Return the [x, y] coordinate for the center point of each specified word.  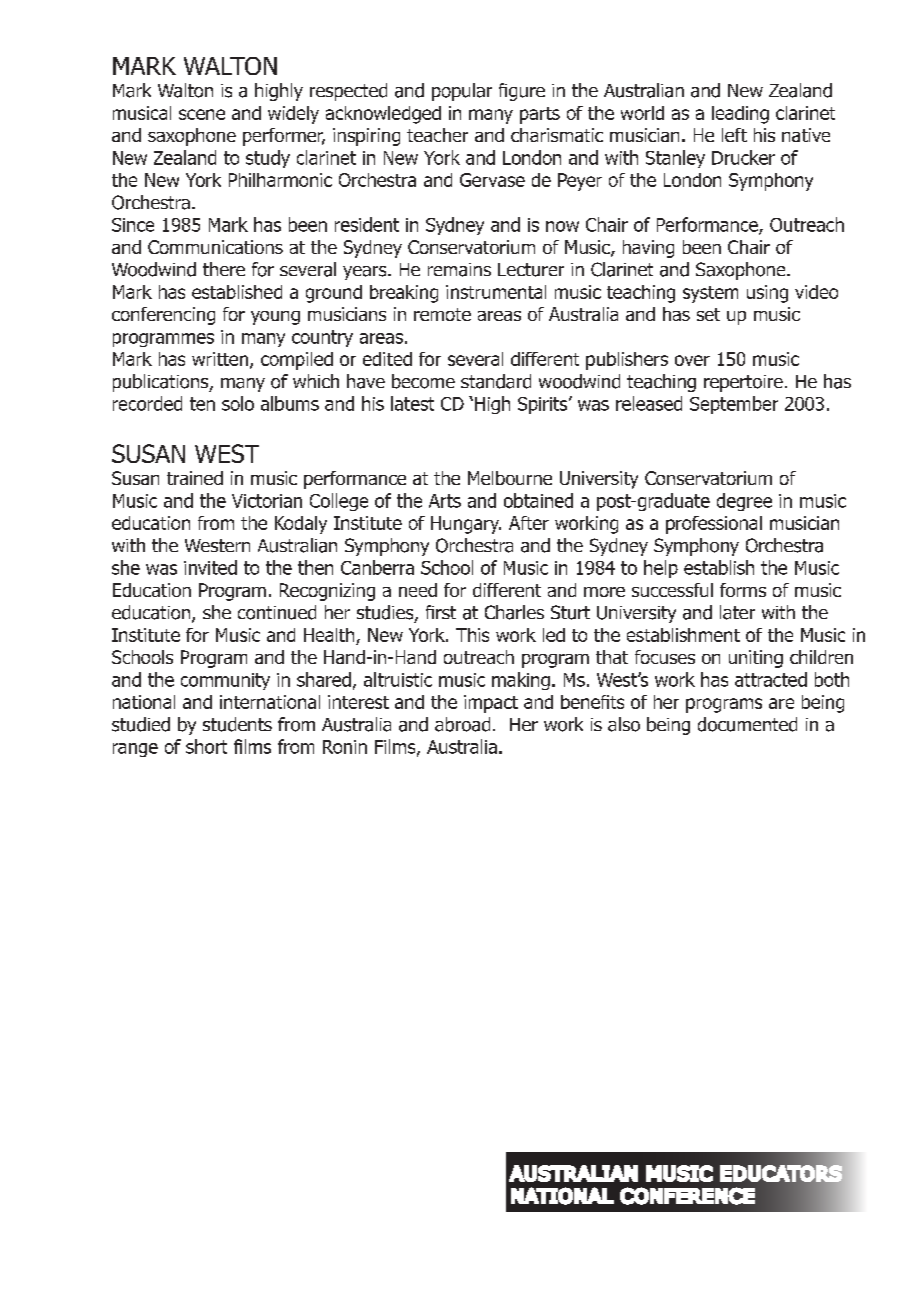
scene [202, 114]
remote [442, 314]
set [708, 314]
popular [462, 92]
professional [714, 525]
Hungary [466, 525]
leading [740, 115]
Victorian [267, 501]
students [237, 724]
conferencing [163, 316]
